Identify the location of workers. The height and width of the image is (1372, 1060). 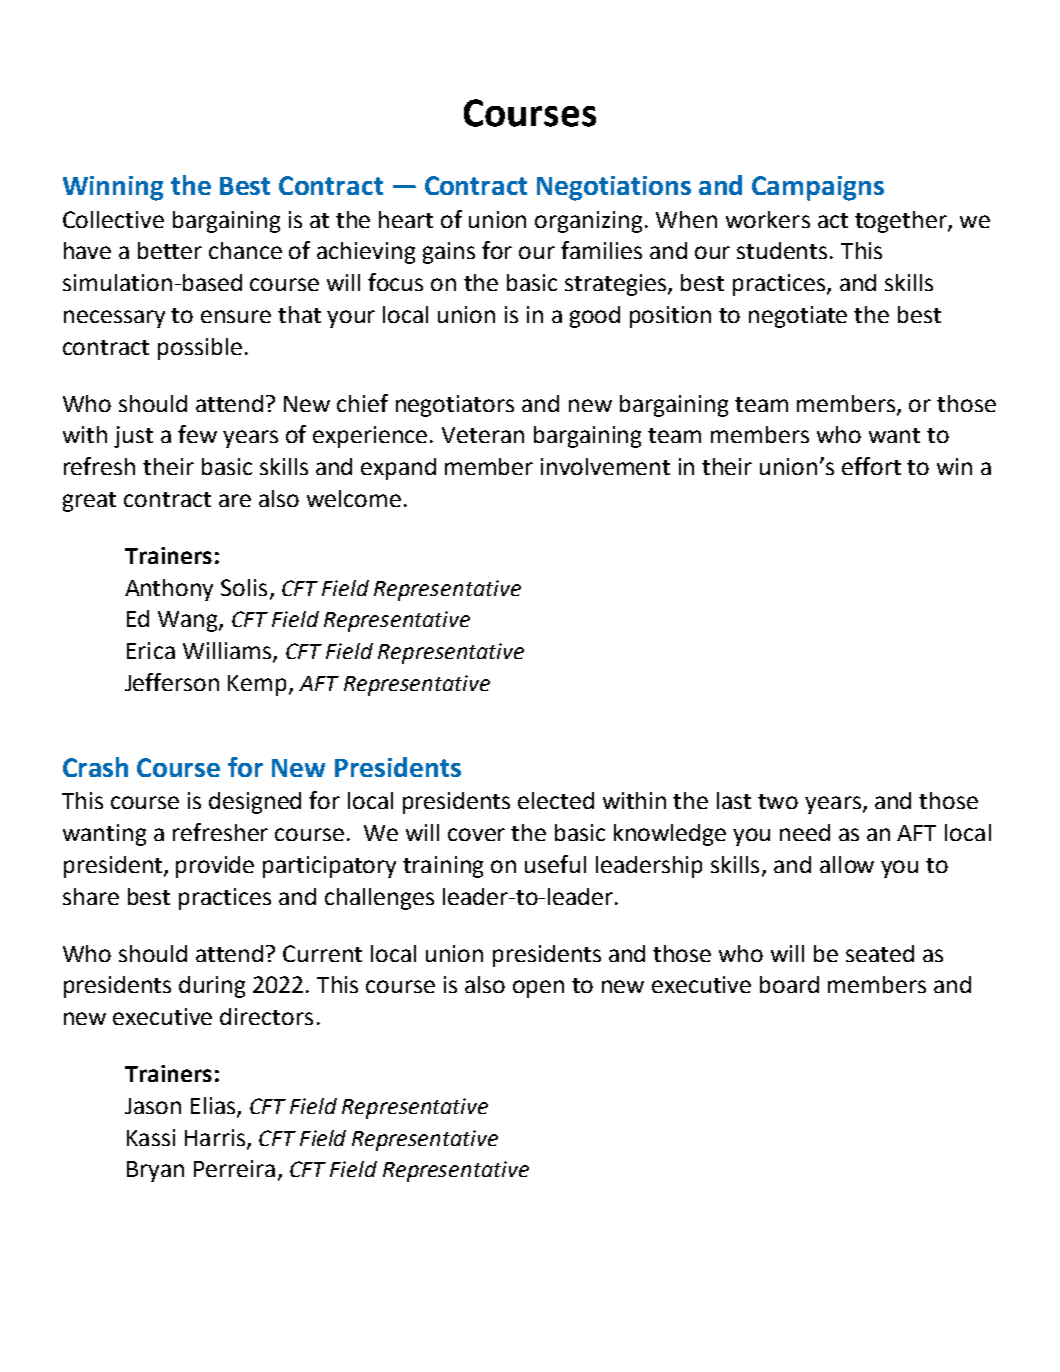
(768, 219).
